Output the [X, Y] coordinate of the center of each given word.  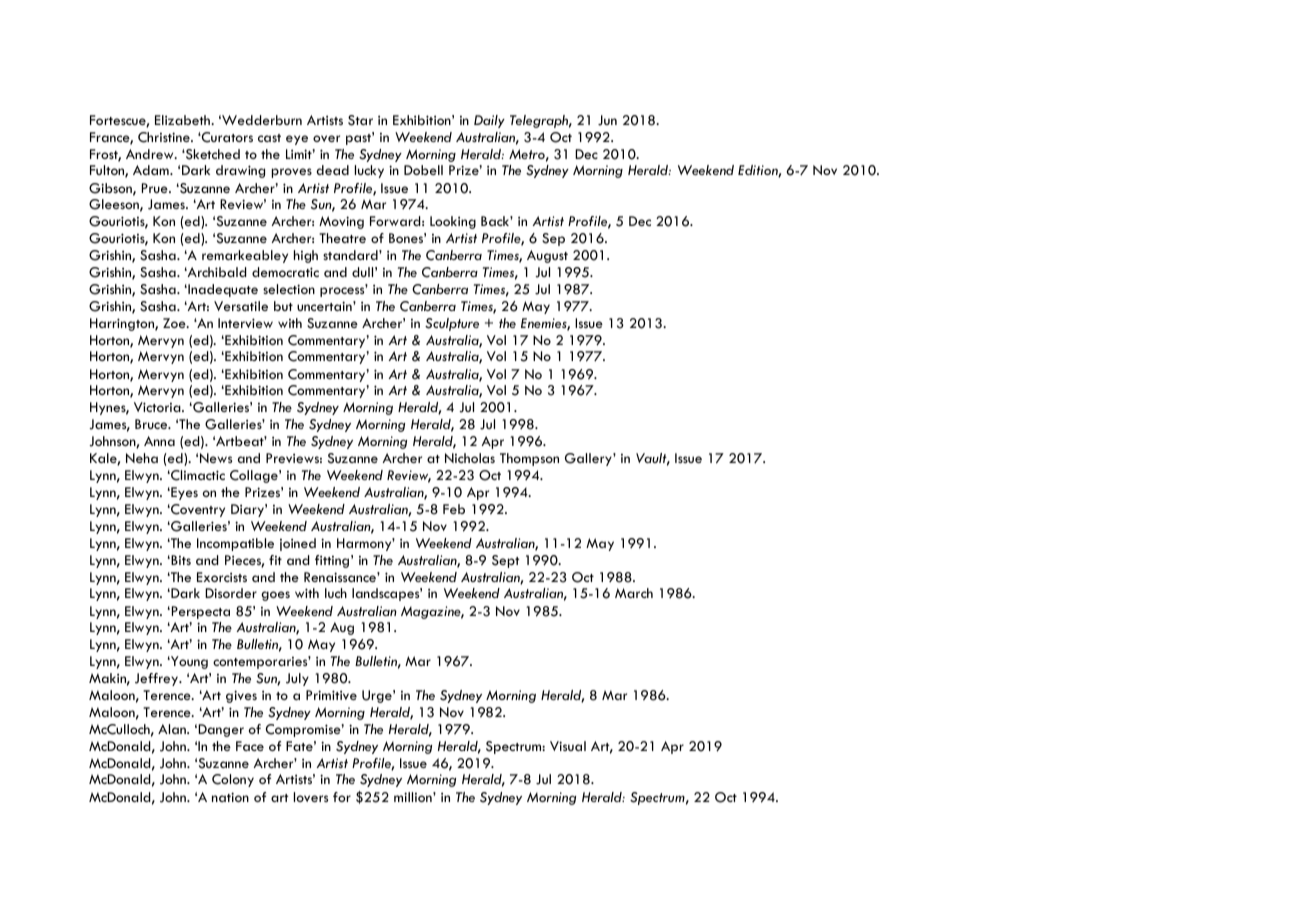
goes [275, 596]
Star [360, 120]
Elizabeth [183, 120]
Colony [233, 780]
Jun [607, 120]
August [547, 256]
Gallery [589, 459]
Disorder [231, 593]
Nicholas [470, 458]
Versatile [241, 306]
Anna [159, 441]
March [634, 593]
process [343, 291]
